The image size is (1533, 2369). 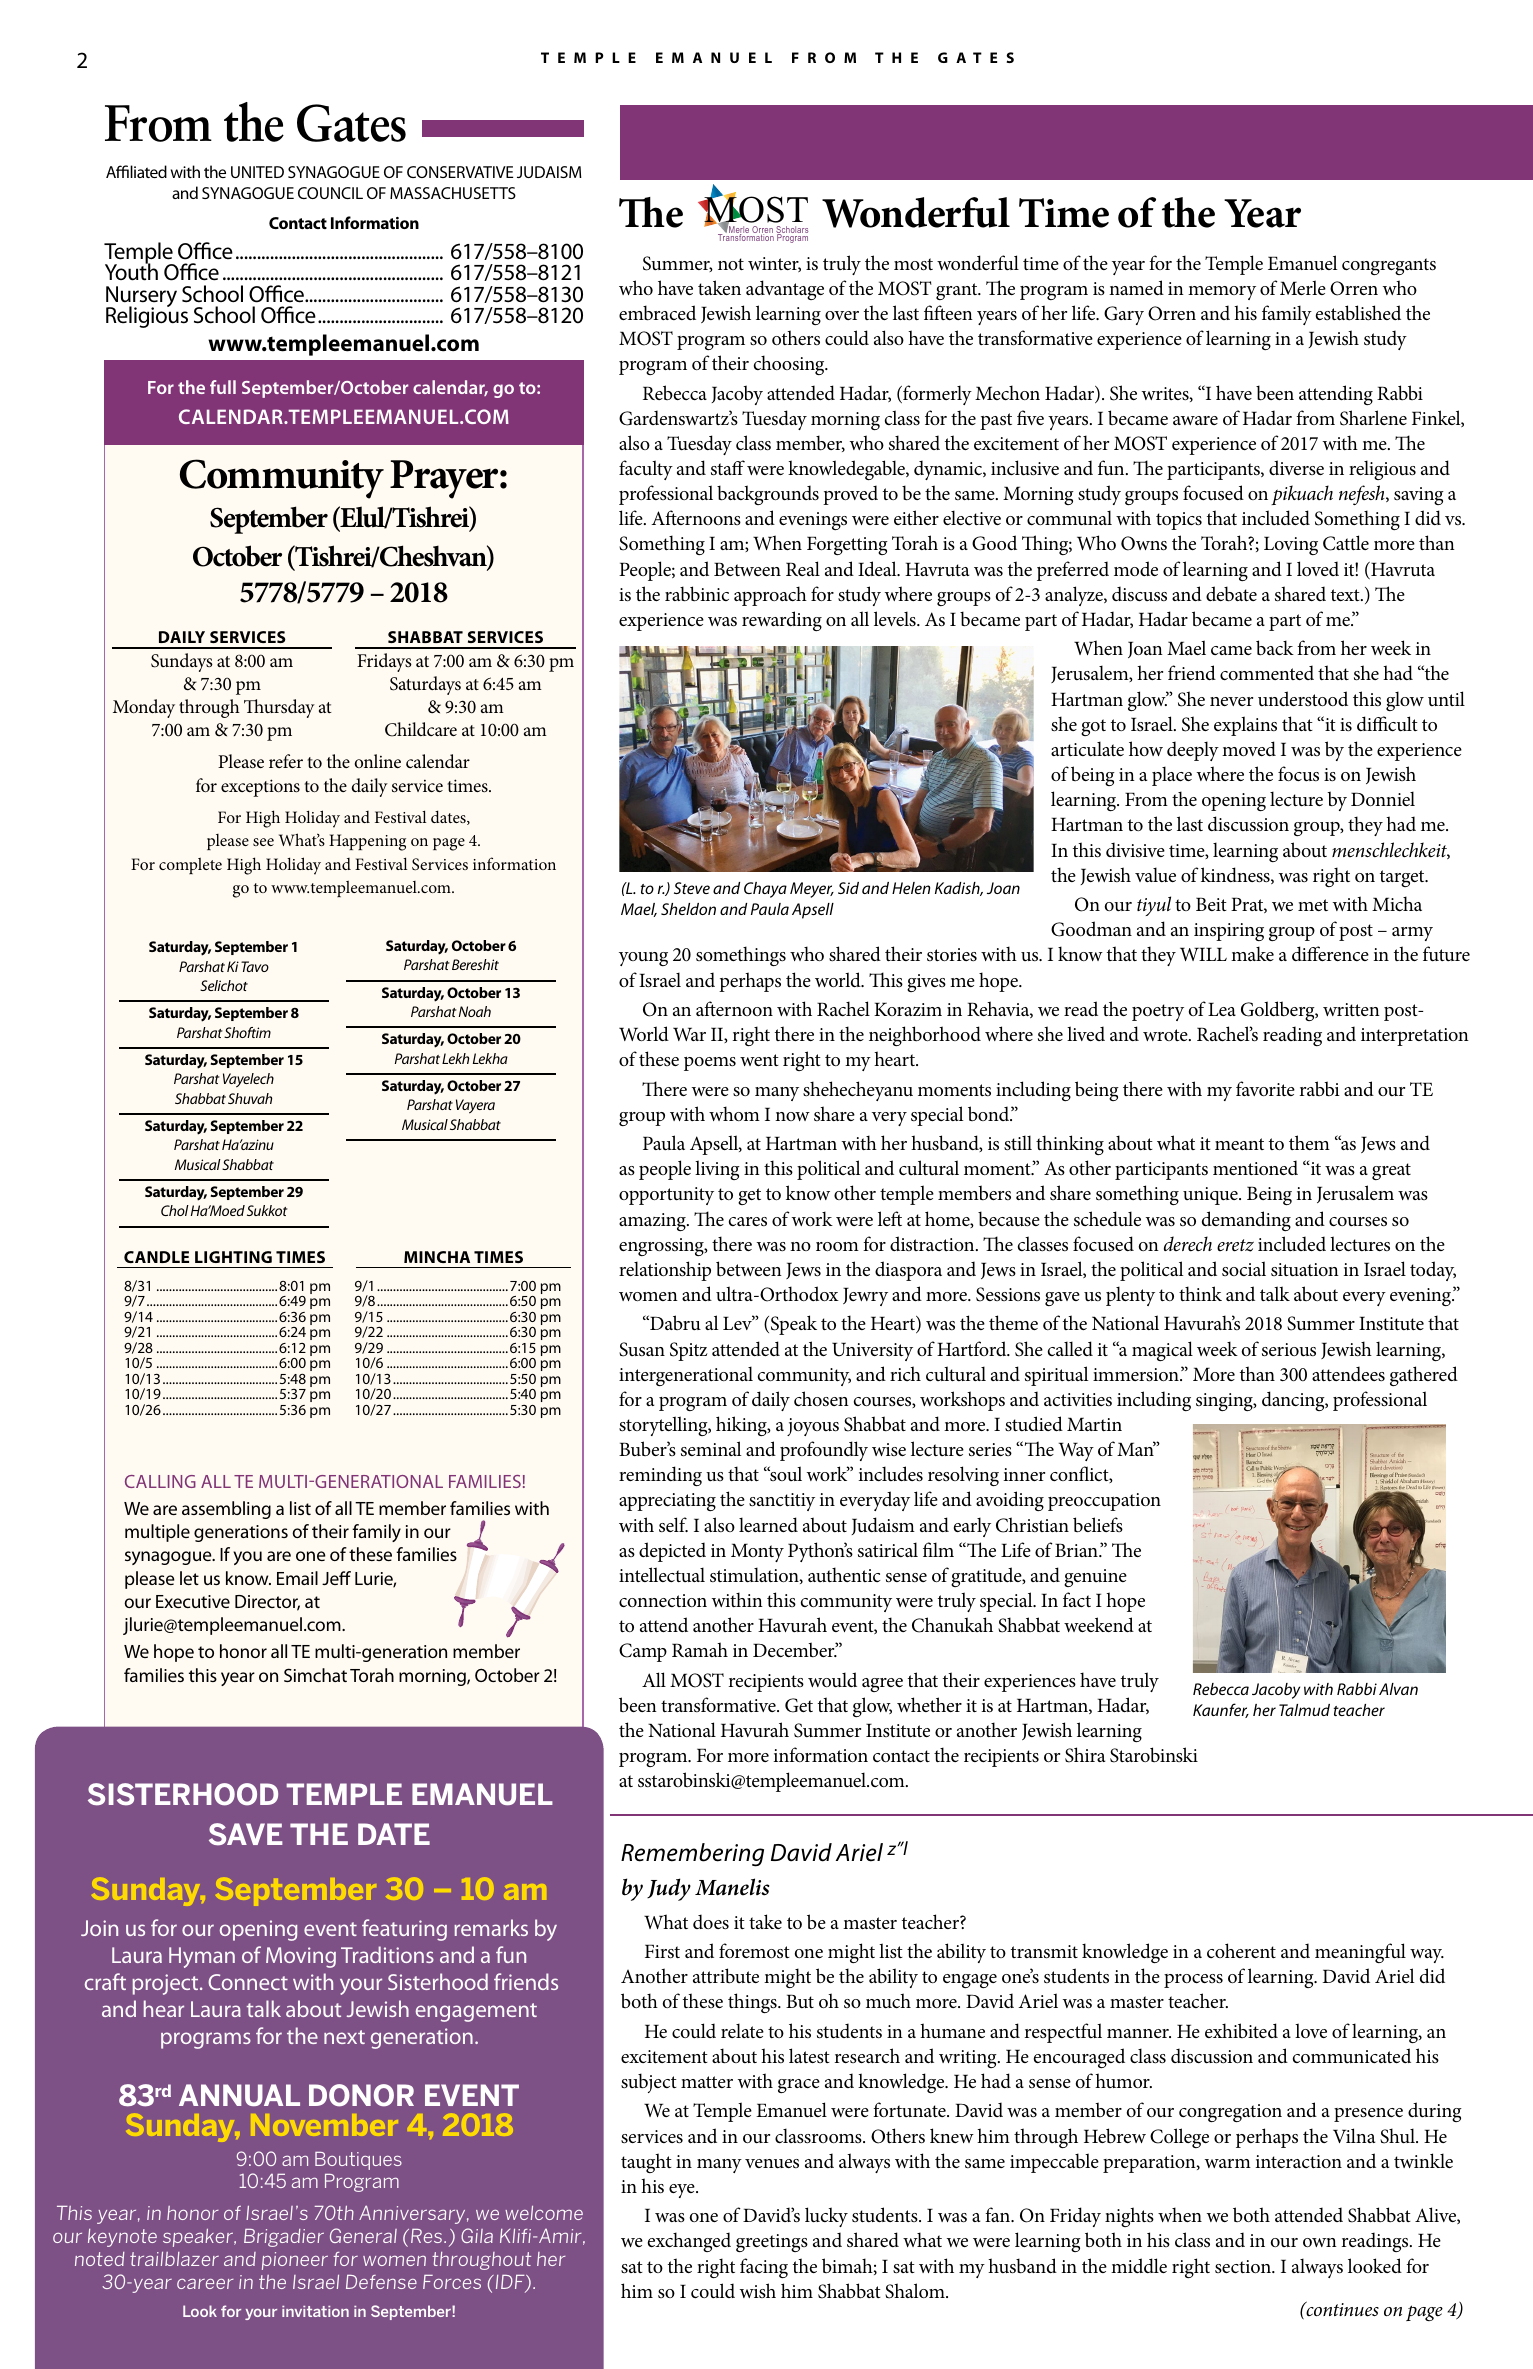 What do you see at coordinates (1244, 2266) in the screenshot?
I see `section` at bounding box center [1244, 2266].
